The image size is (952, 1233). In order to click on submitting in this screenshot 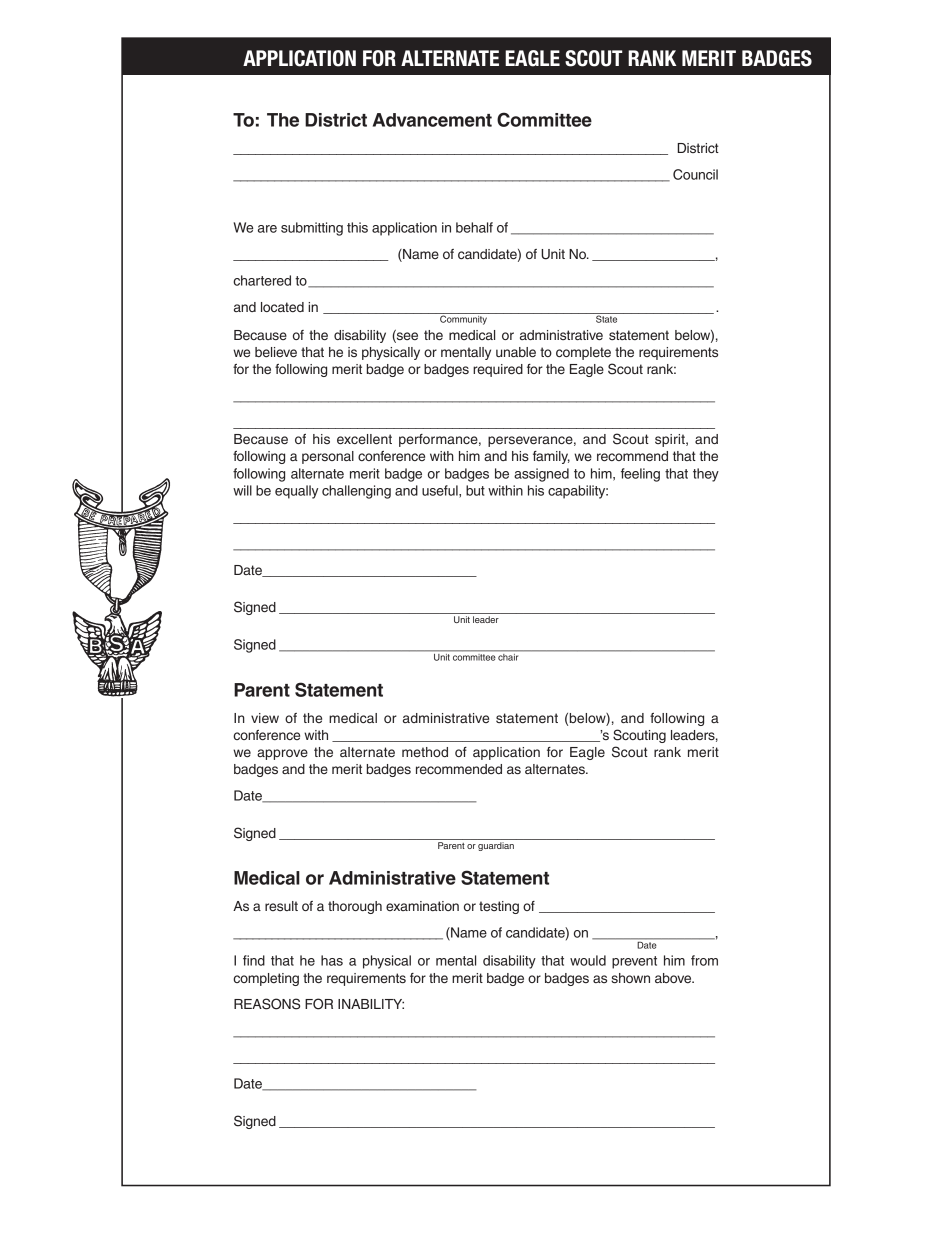, I will do `click(312, 229)`.
